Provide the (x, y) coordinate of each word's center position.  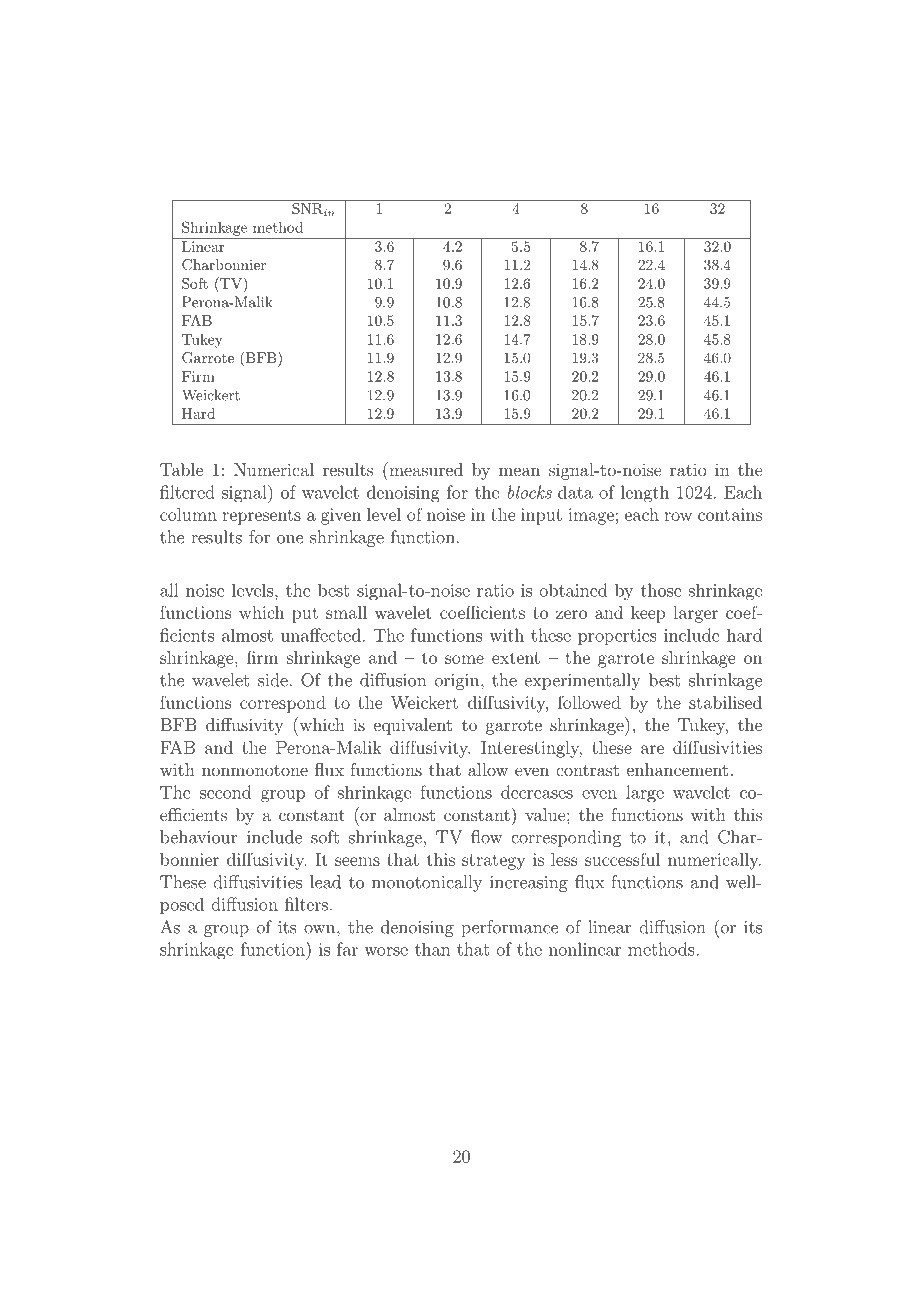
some (464, 659)
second (225, 792)
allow (488, 769)
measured (425, 469)
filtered (187, 492)
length (645, 494)
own (321, 929)
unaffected (321, 635)
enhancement (677, 769)
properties (617, 637)
